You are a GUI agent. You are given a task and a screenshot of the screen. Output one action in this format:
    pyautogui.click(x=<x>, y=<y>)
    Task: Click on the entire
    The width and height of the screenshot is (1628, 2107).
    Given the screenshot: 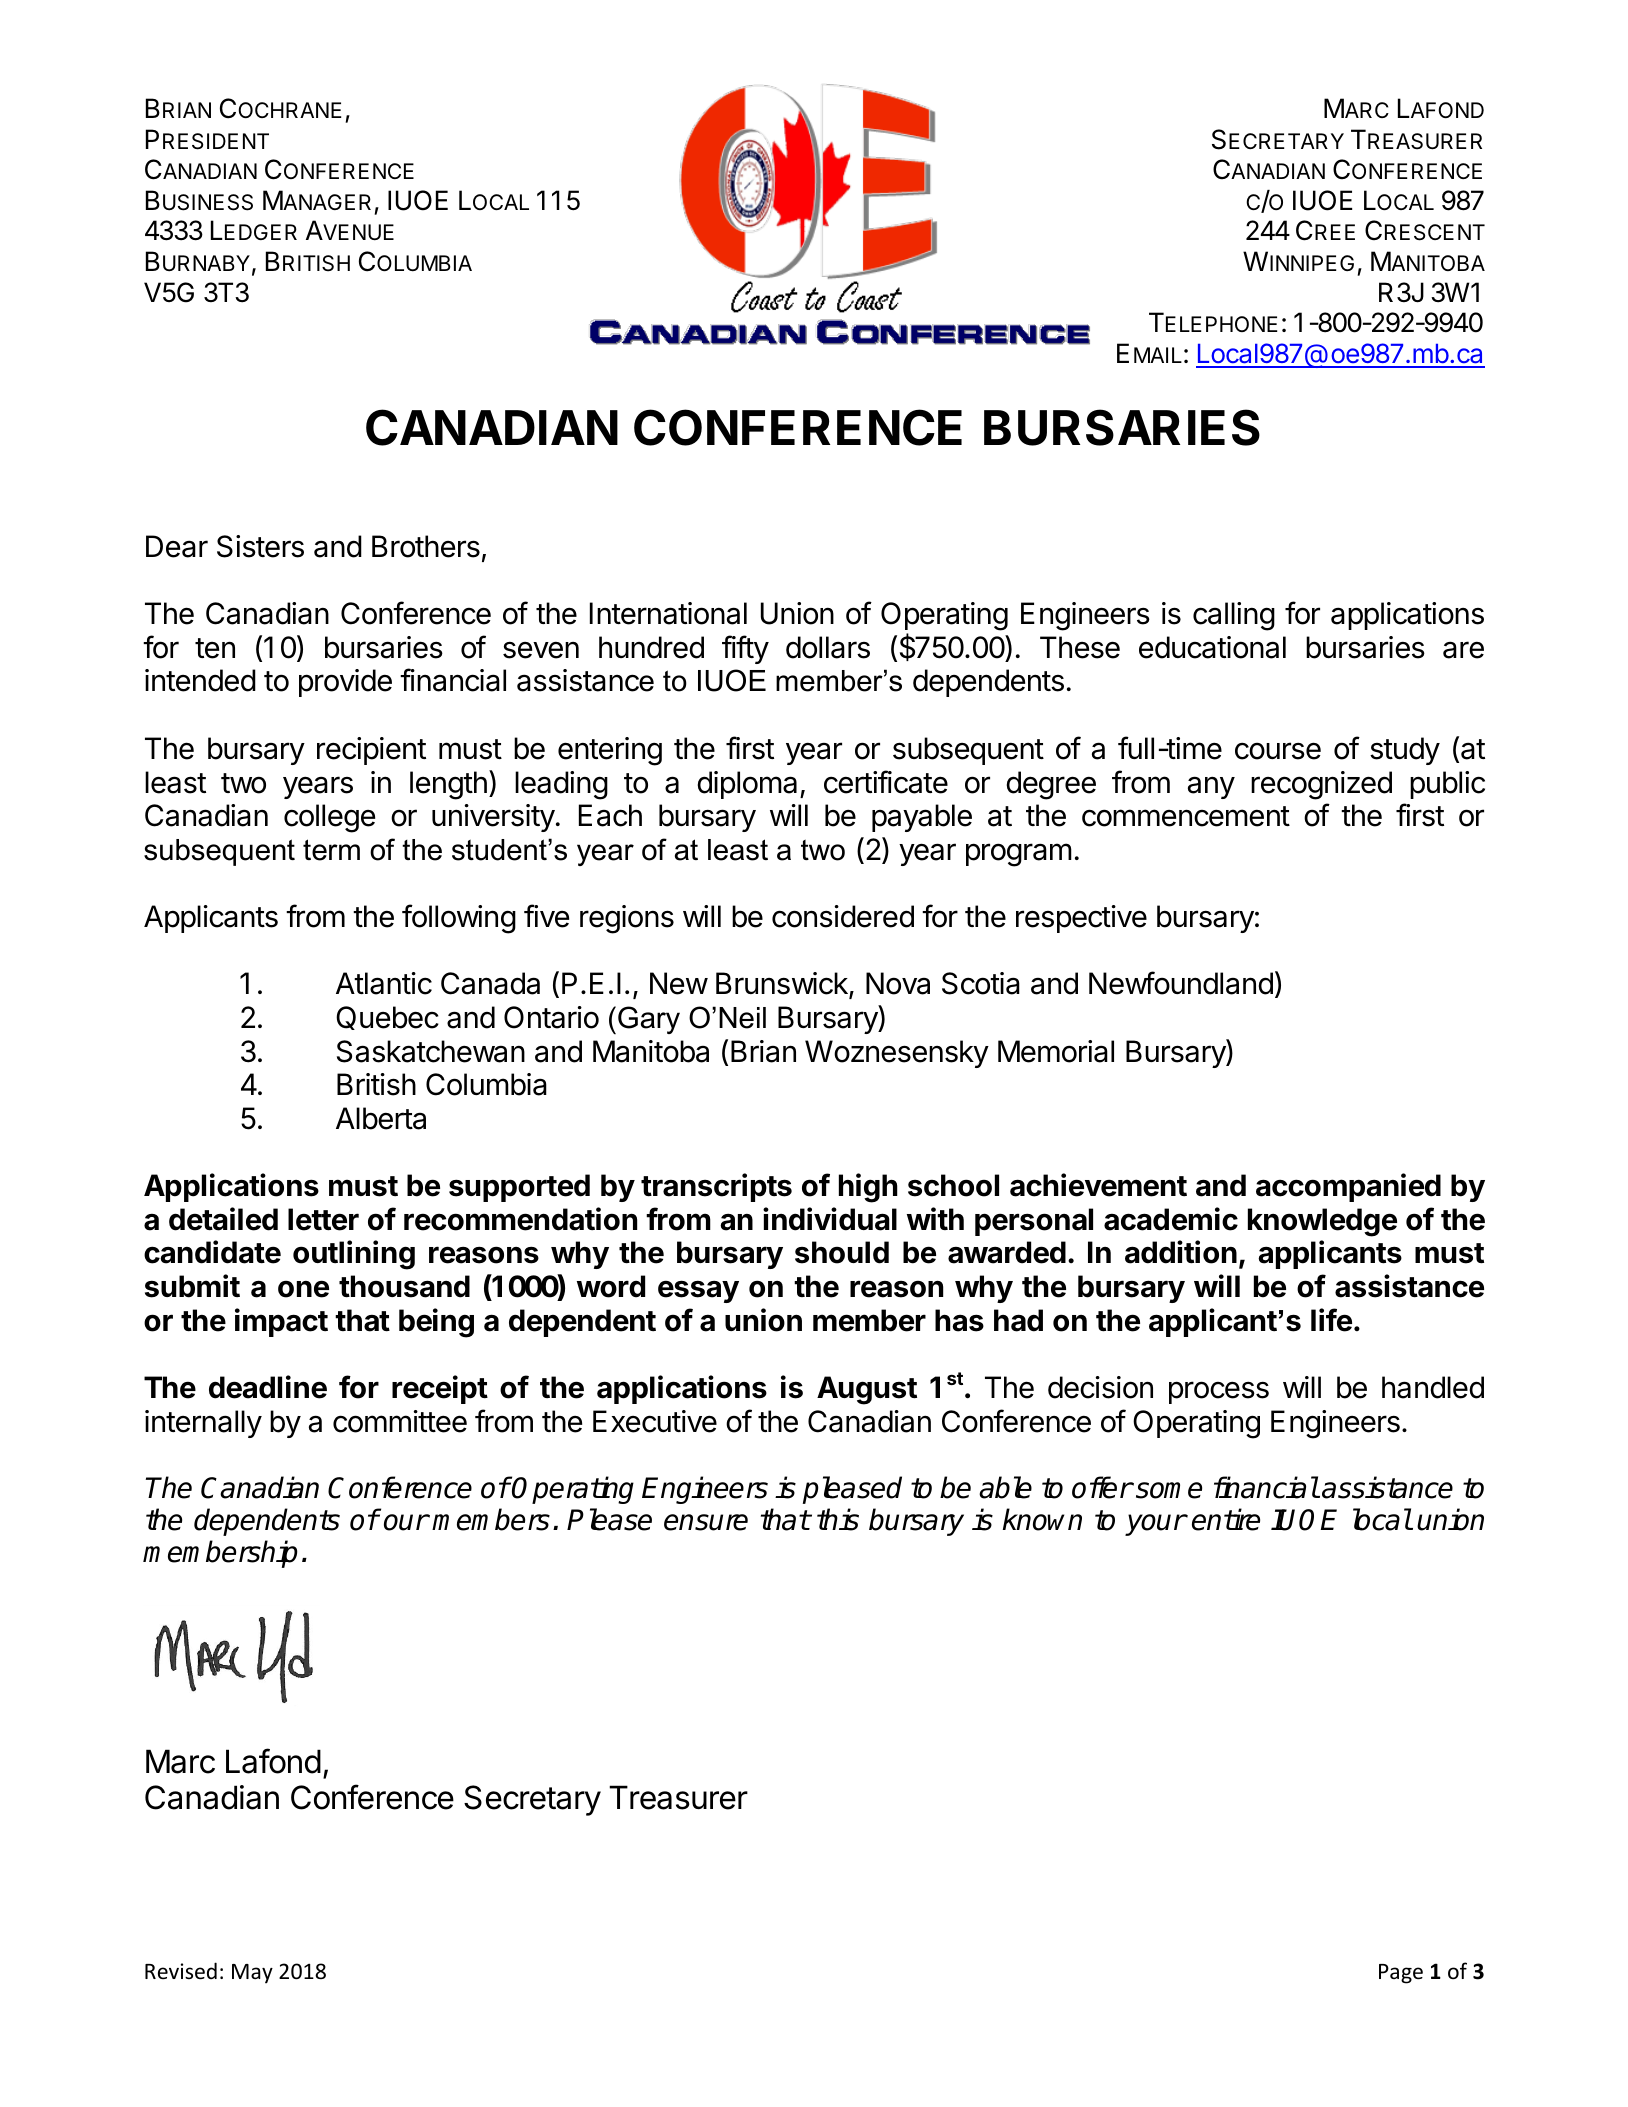 What is the action you would take?
    pyautogui.click(x=1226, y=1519)
